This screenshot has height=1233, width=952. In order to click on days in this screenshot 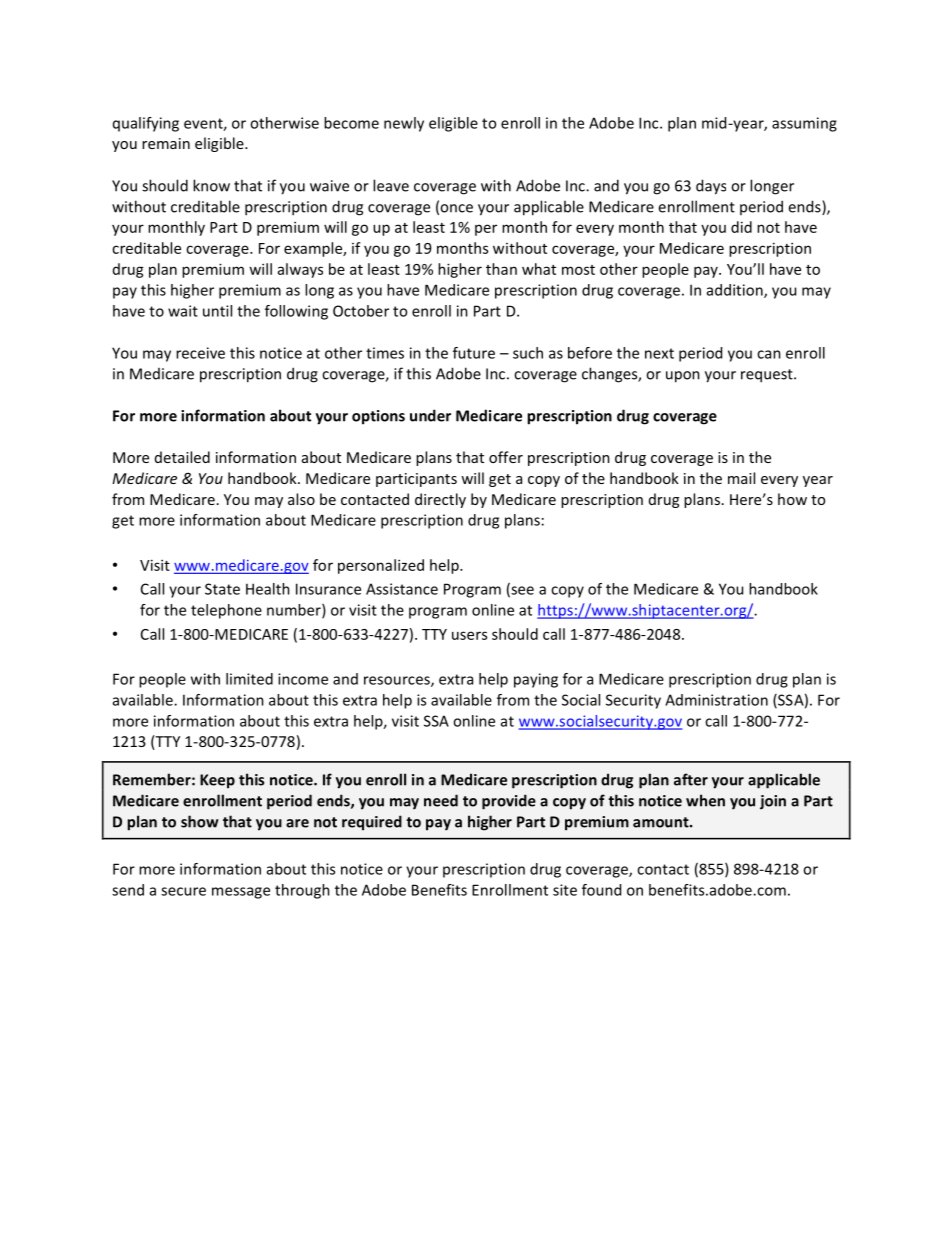, I will do `click(711, 187)`.
